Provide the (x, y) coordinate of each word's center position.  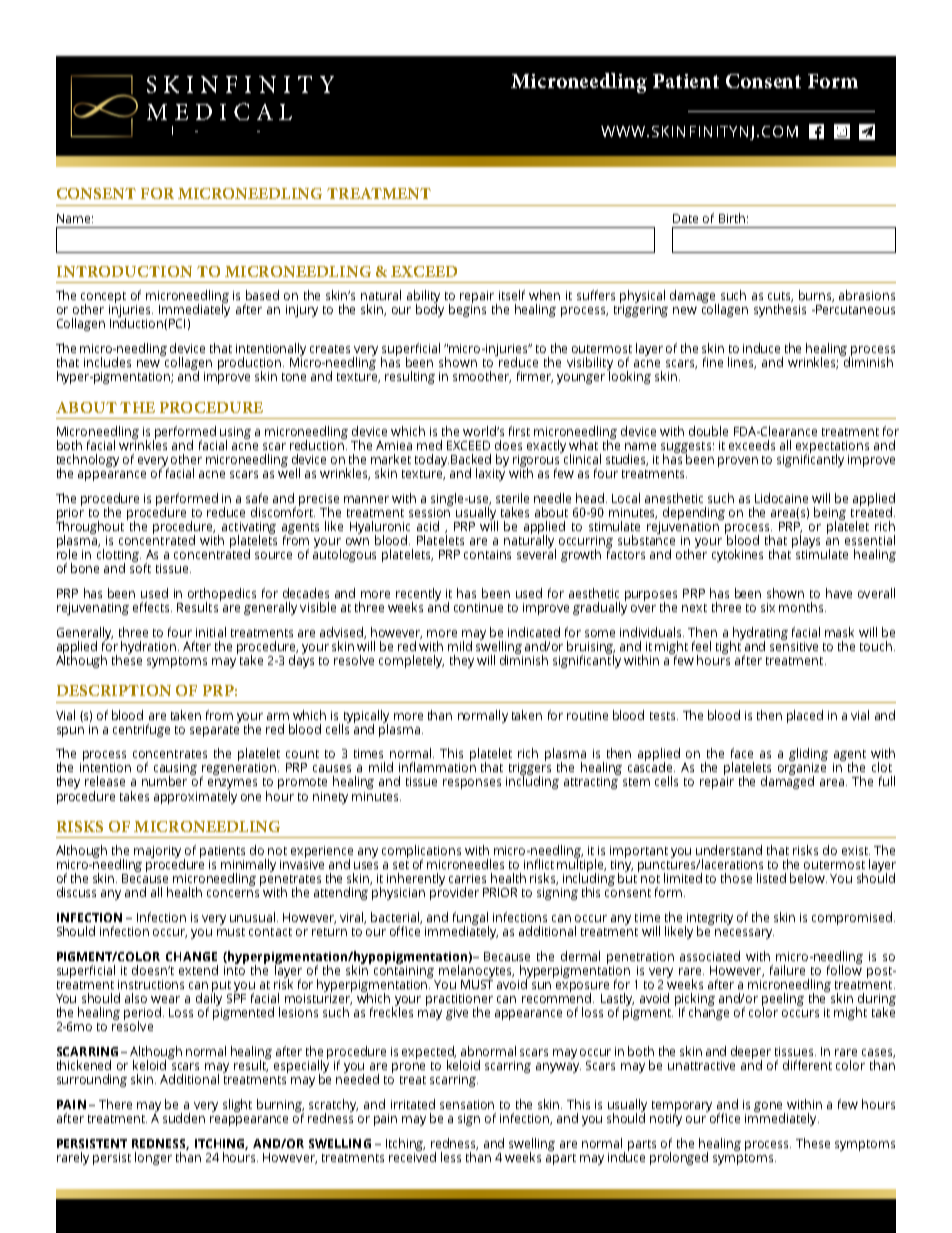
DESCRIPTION (114, 690)
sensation (467, 1104)
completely (411, 661)
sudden (184, 1118)
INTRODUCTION (124, 271)
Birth (732, 218)
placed (805, 716)
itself (512, 295)
